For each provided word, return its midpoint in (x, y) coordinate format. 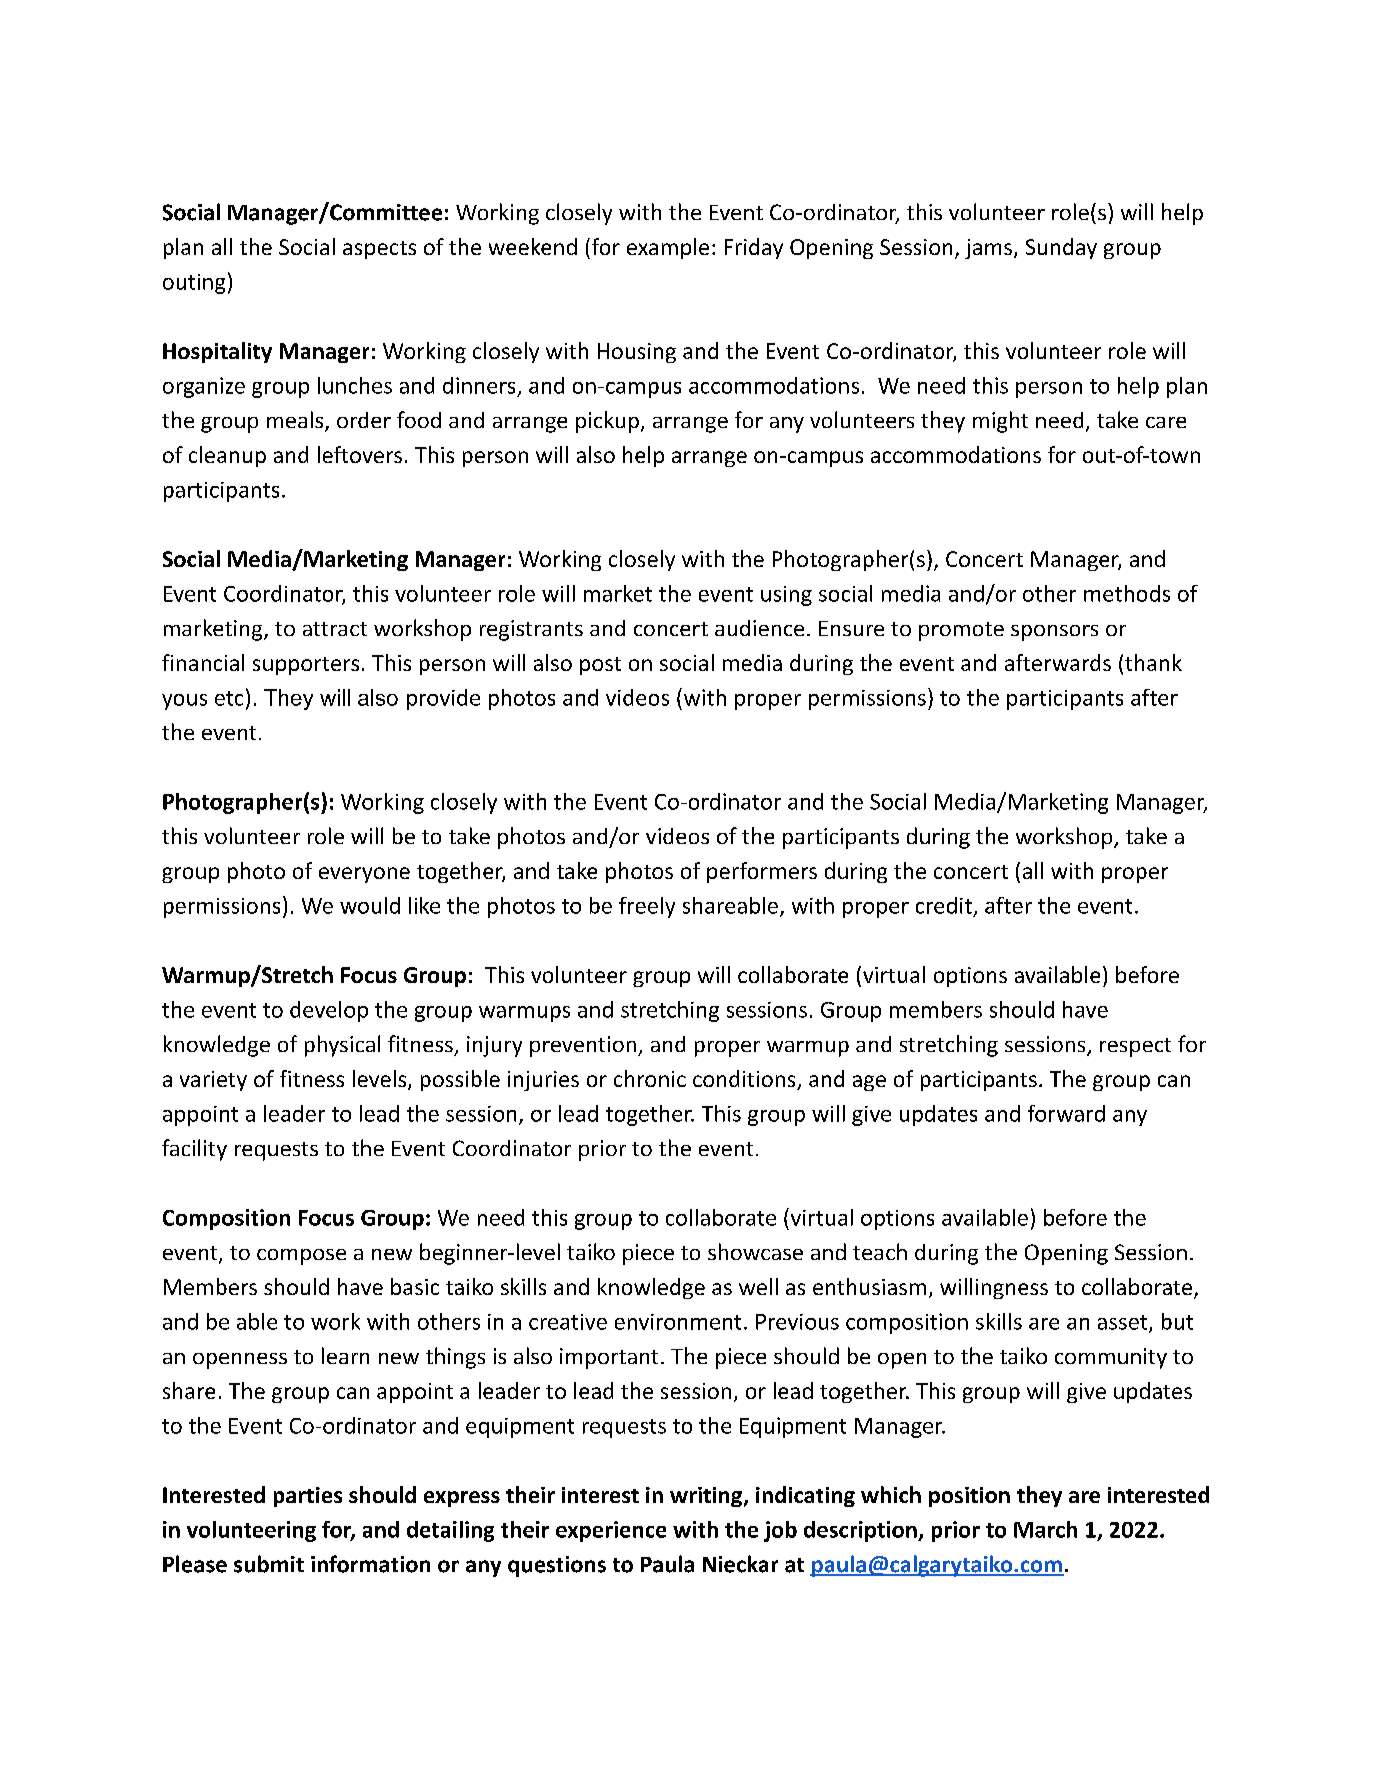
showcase (755, 1251)
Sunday (1061, 248)
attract (335, 629)
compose (301, 1257)
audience (759, 628)
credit (944, 905)
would (370, 905)
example (668, 248)
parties (308, 1497)
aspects (379, 250)
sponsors (1054, 633)
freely (647, 907)
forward (1066, 1113)
